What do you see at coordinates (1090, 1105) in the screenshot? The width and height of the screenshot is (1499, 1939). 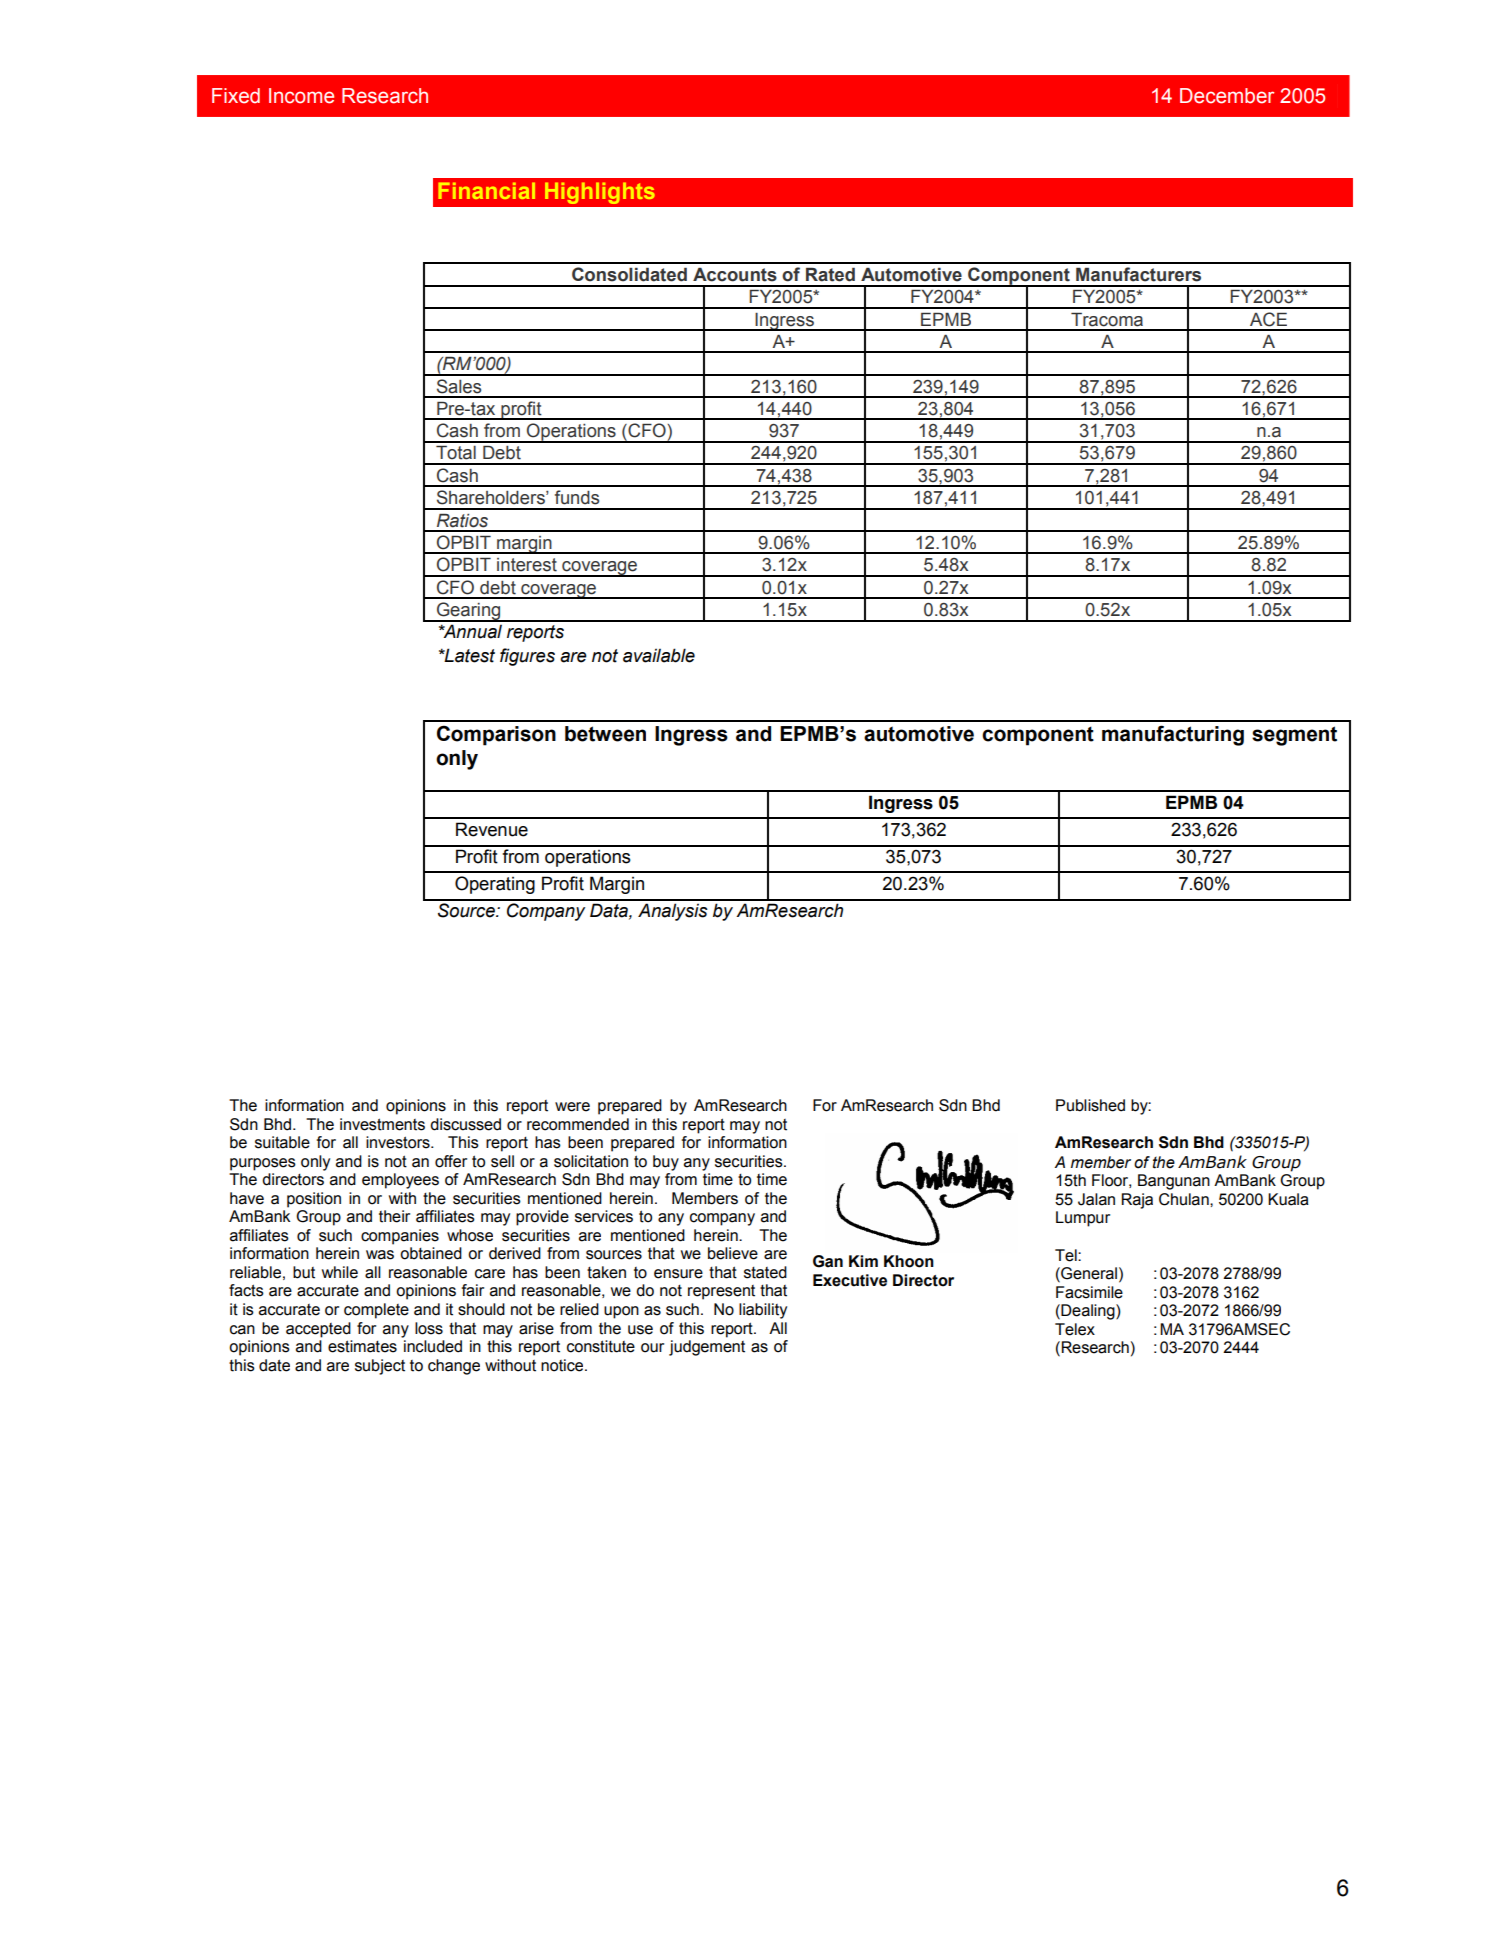 I see `Published` at bounding box center [1090, 1105].
